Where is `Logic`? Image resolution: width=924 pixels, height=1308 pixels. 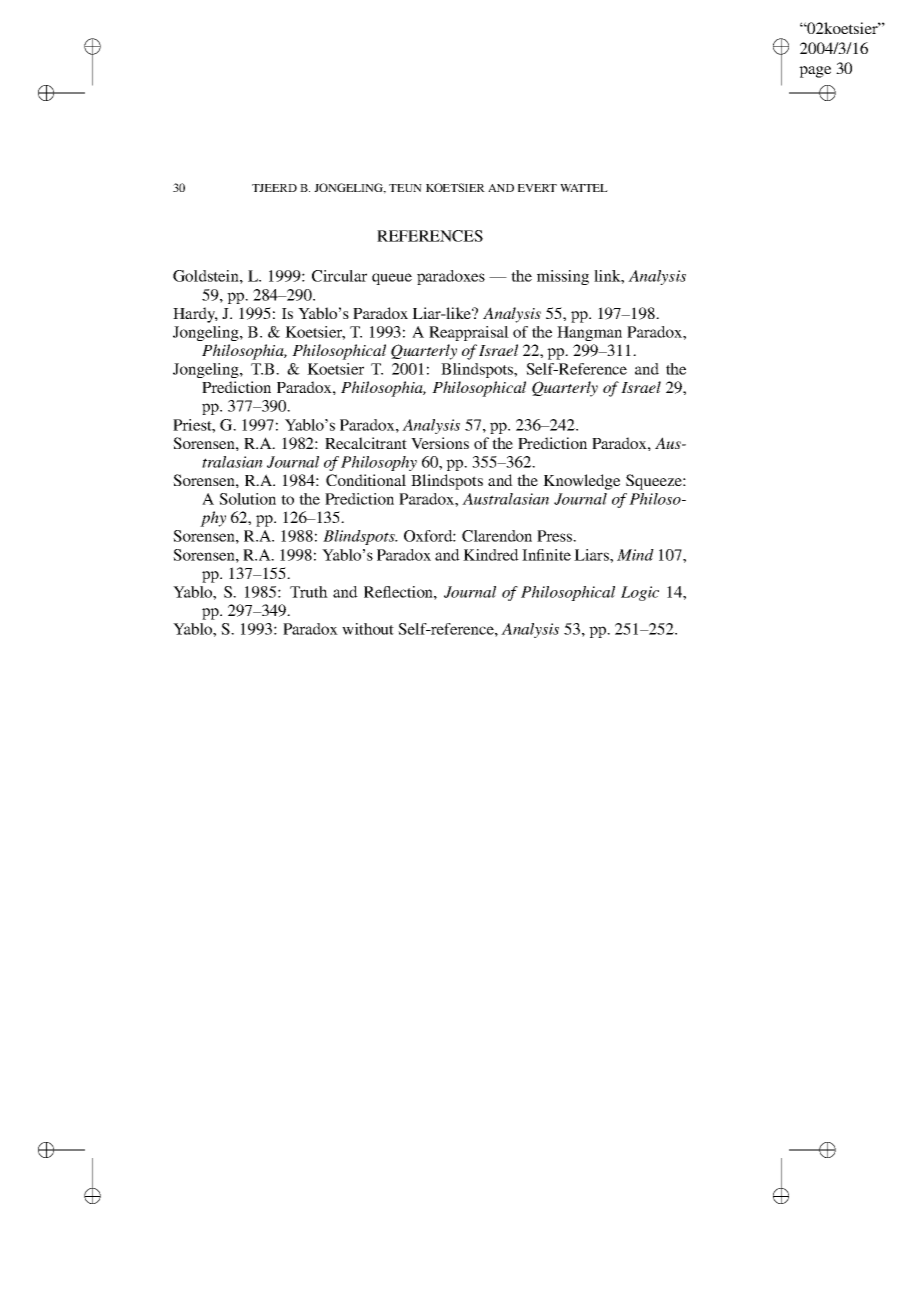
Logic is located at coordinates (640, 593).
